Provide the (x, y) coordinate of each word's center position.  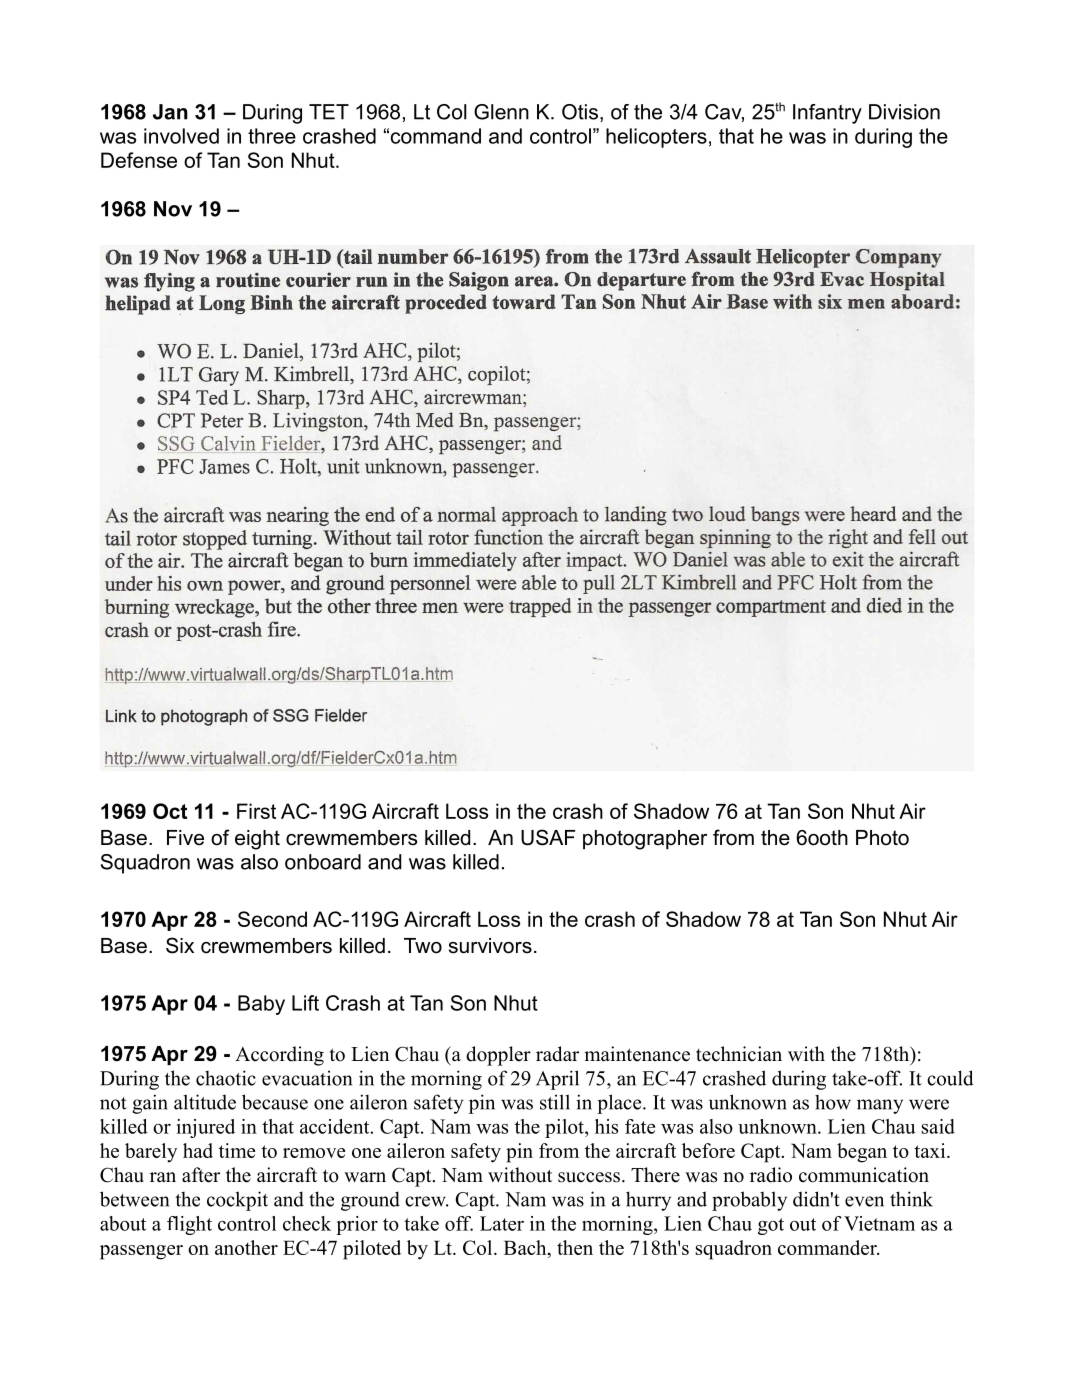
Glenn (501, 112)
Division (904, 112)
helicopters (656, 138)
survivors (490, 946)
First (256, 811)
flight (189, 1225)
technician (739, 1054)
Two (423, 946)
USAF (548, 837)
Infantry (827, 114)
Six (180, 945)
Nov (173, 209)
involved (181, 136)
